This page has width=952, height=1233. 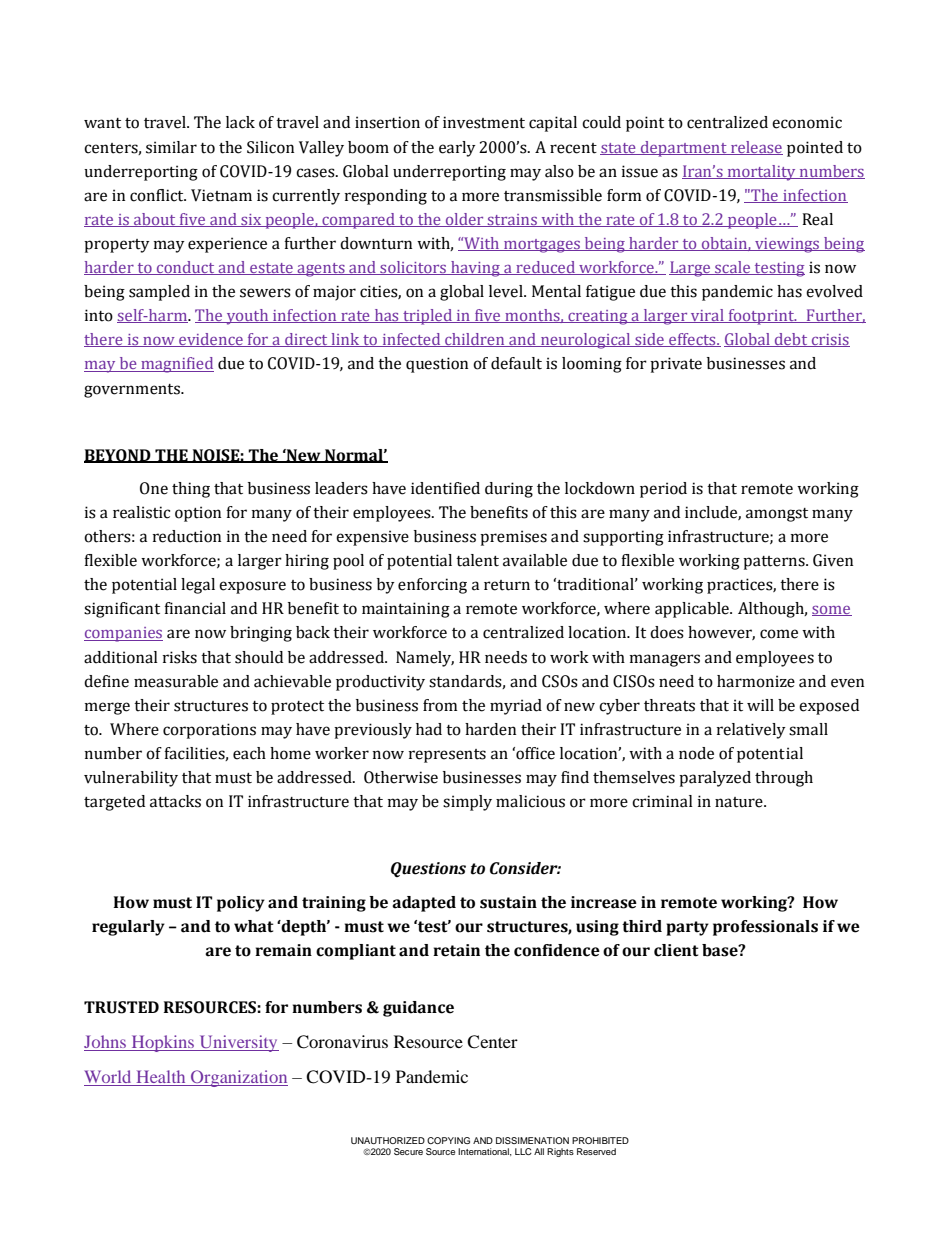 I want to click on identified, so click(x=445, y=488).
